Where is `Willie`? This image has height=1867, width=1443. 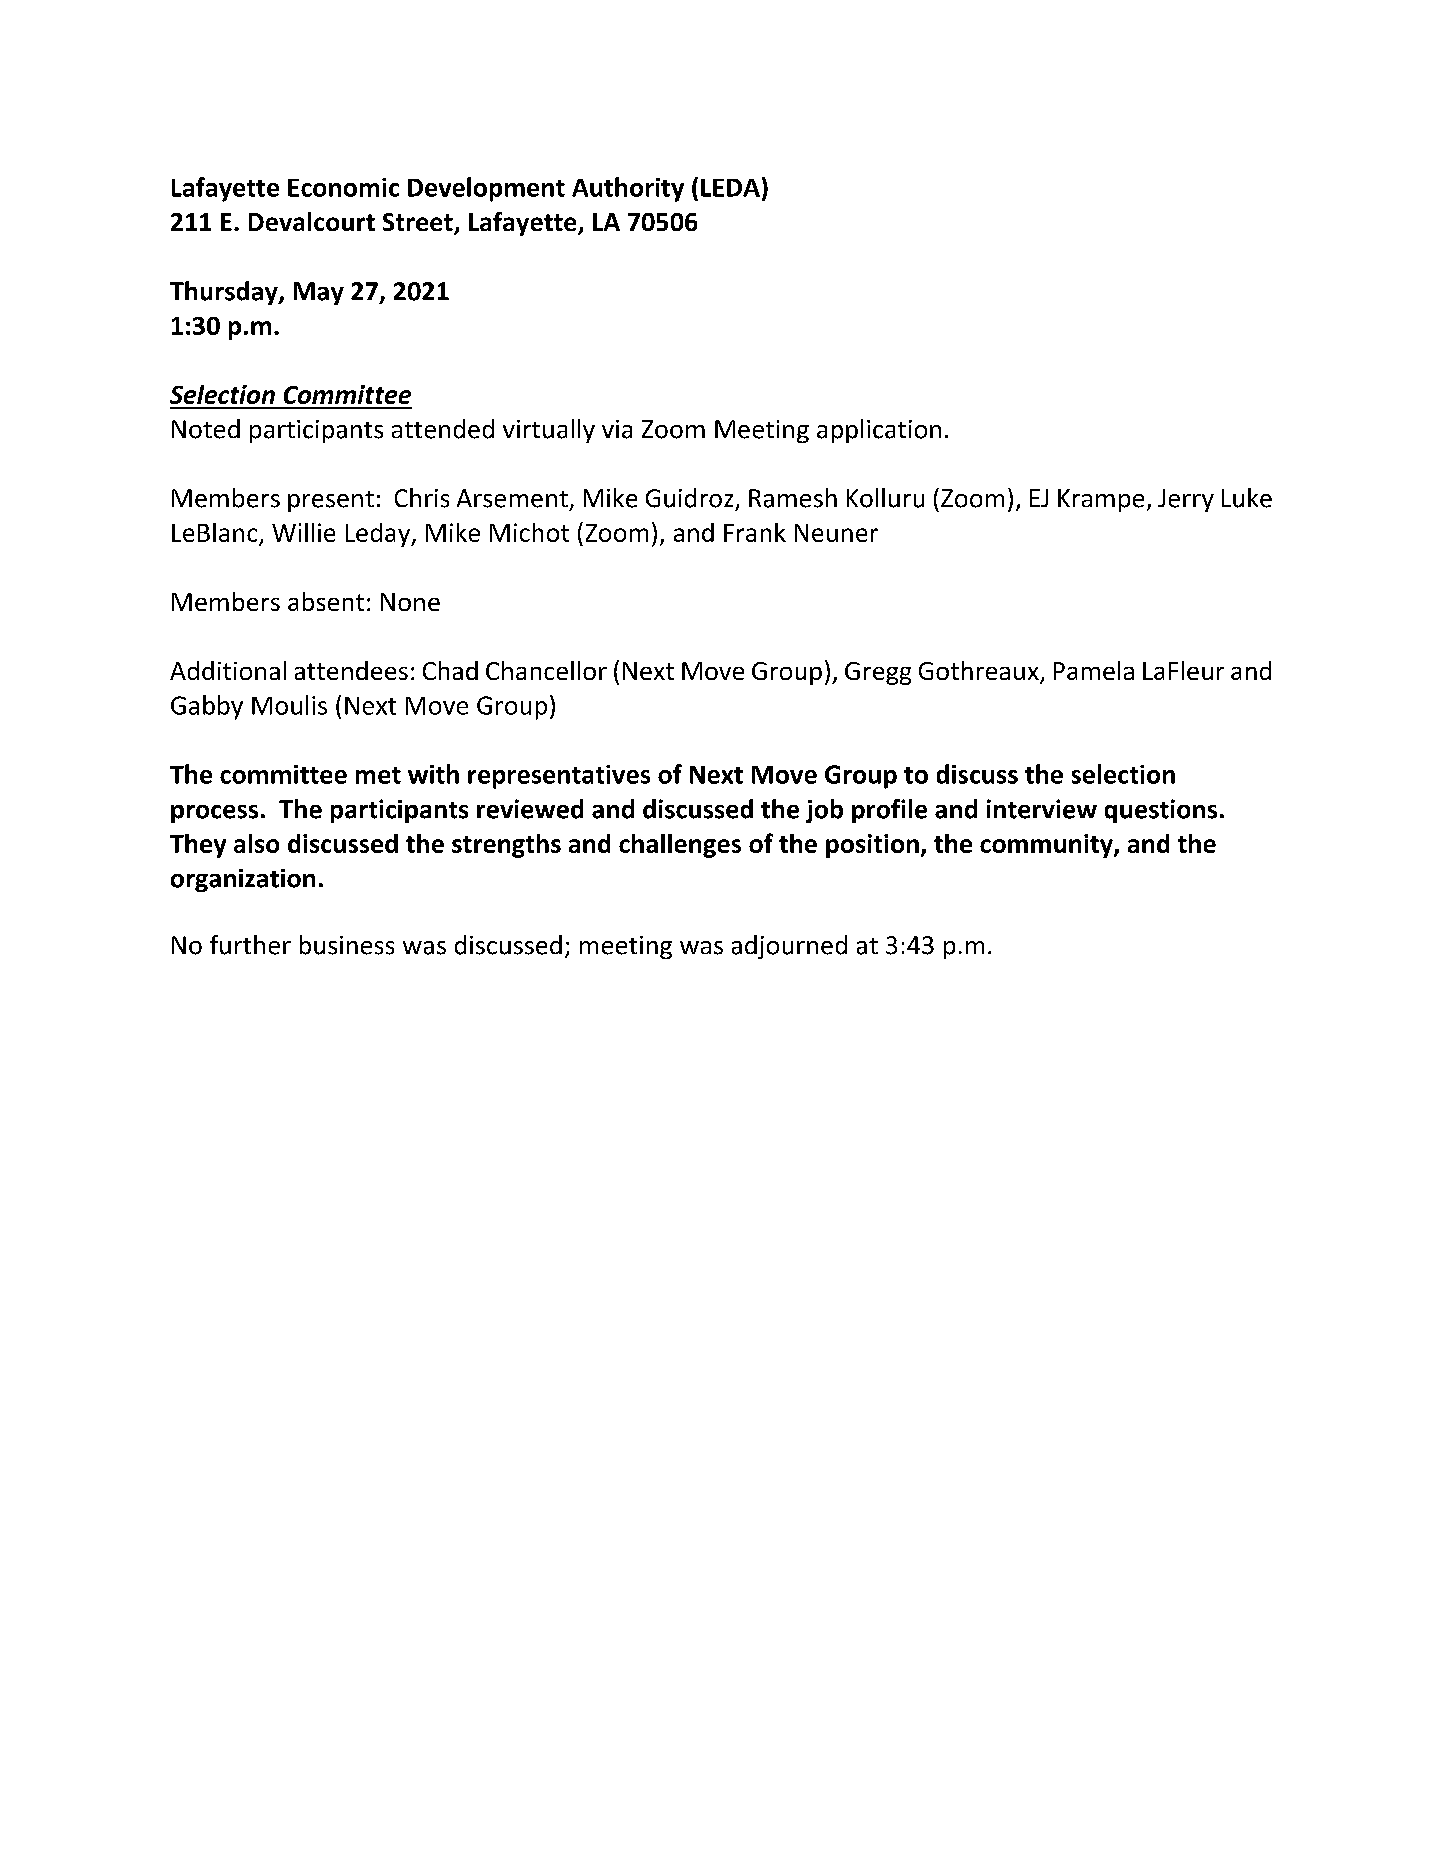
Willie is located at coordinates (303, 532).
